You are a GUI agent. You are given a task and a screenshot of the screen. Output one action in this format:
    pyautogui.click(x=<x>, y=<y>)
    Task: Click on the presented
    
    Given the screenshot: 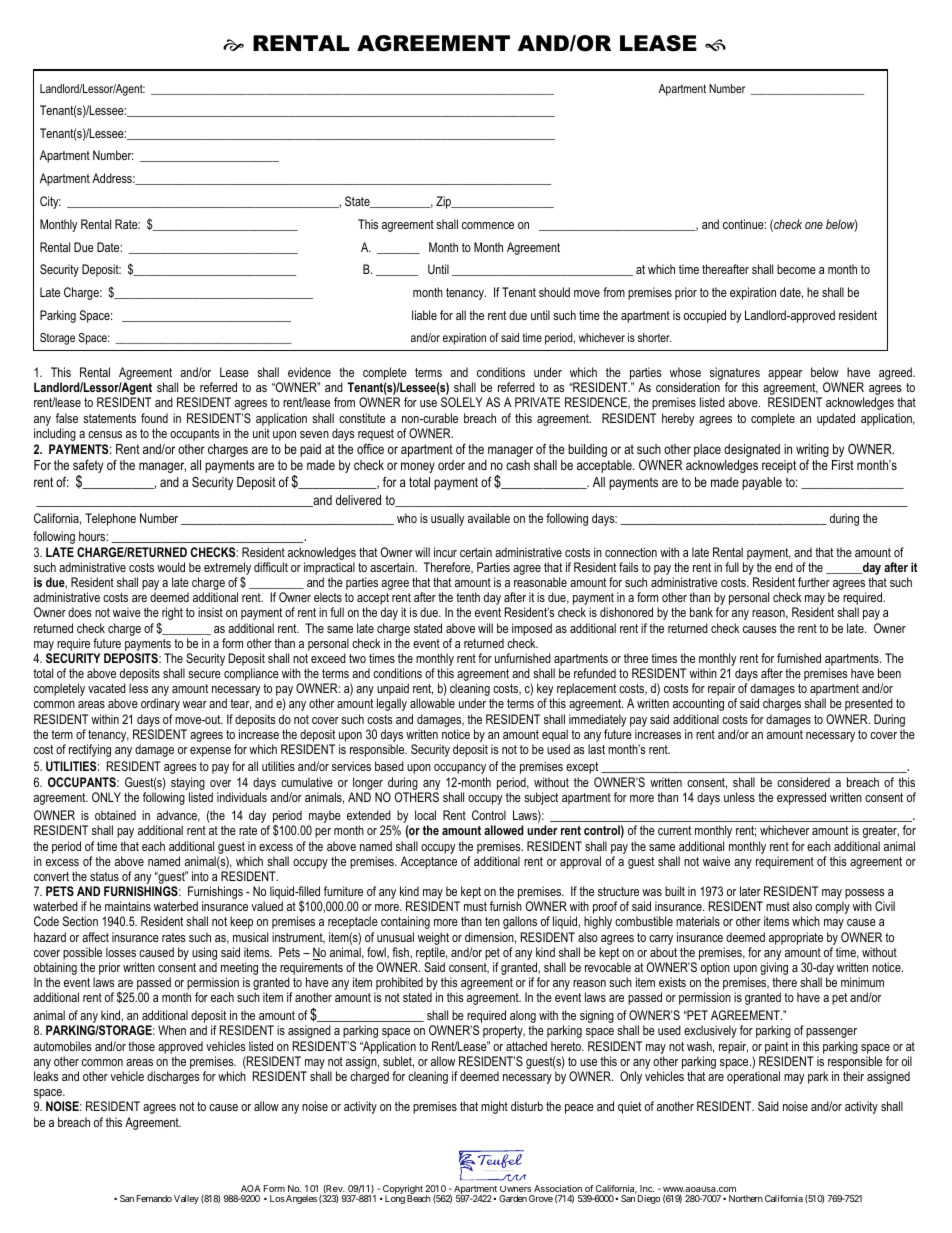 What is the action you would take?
    pyautogui.click(x=869, y=704)
